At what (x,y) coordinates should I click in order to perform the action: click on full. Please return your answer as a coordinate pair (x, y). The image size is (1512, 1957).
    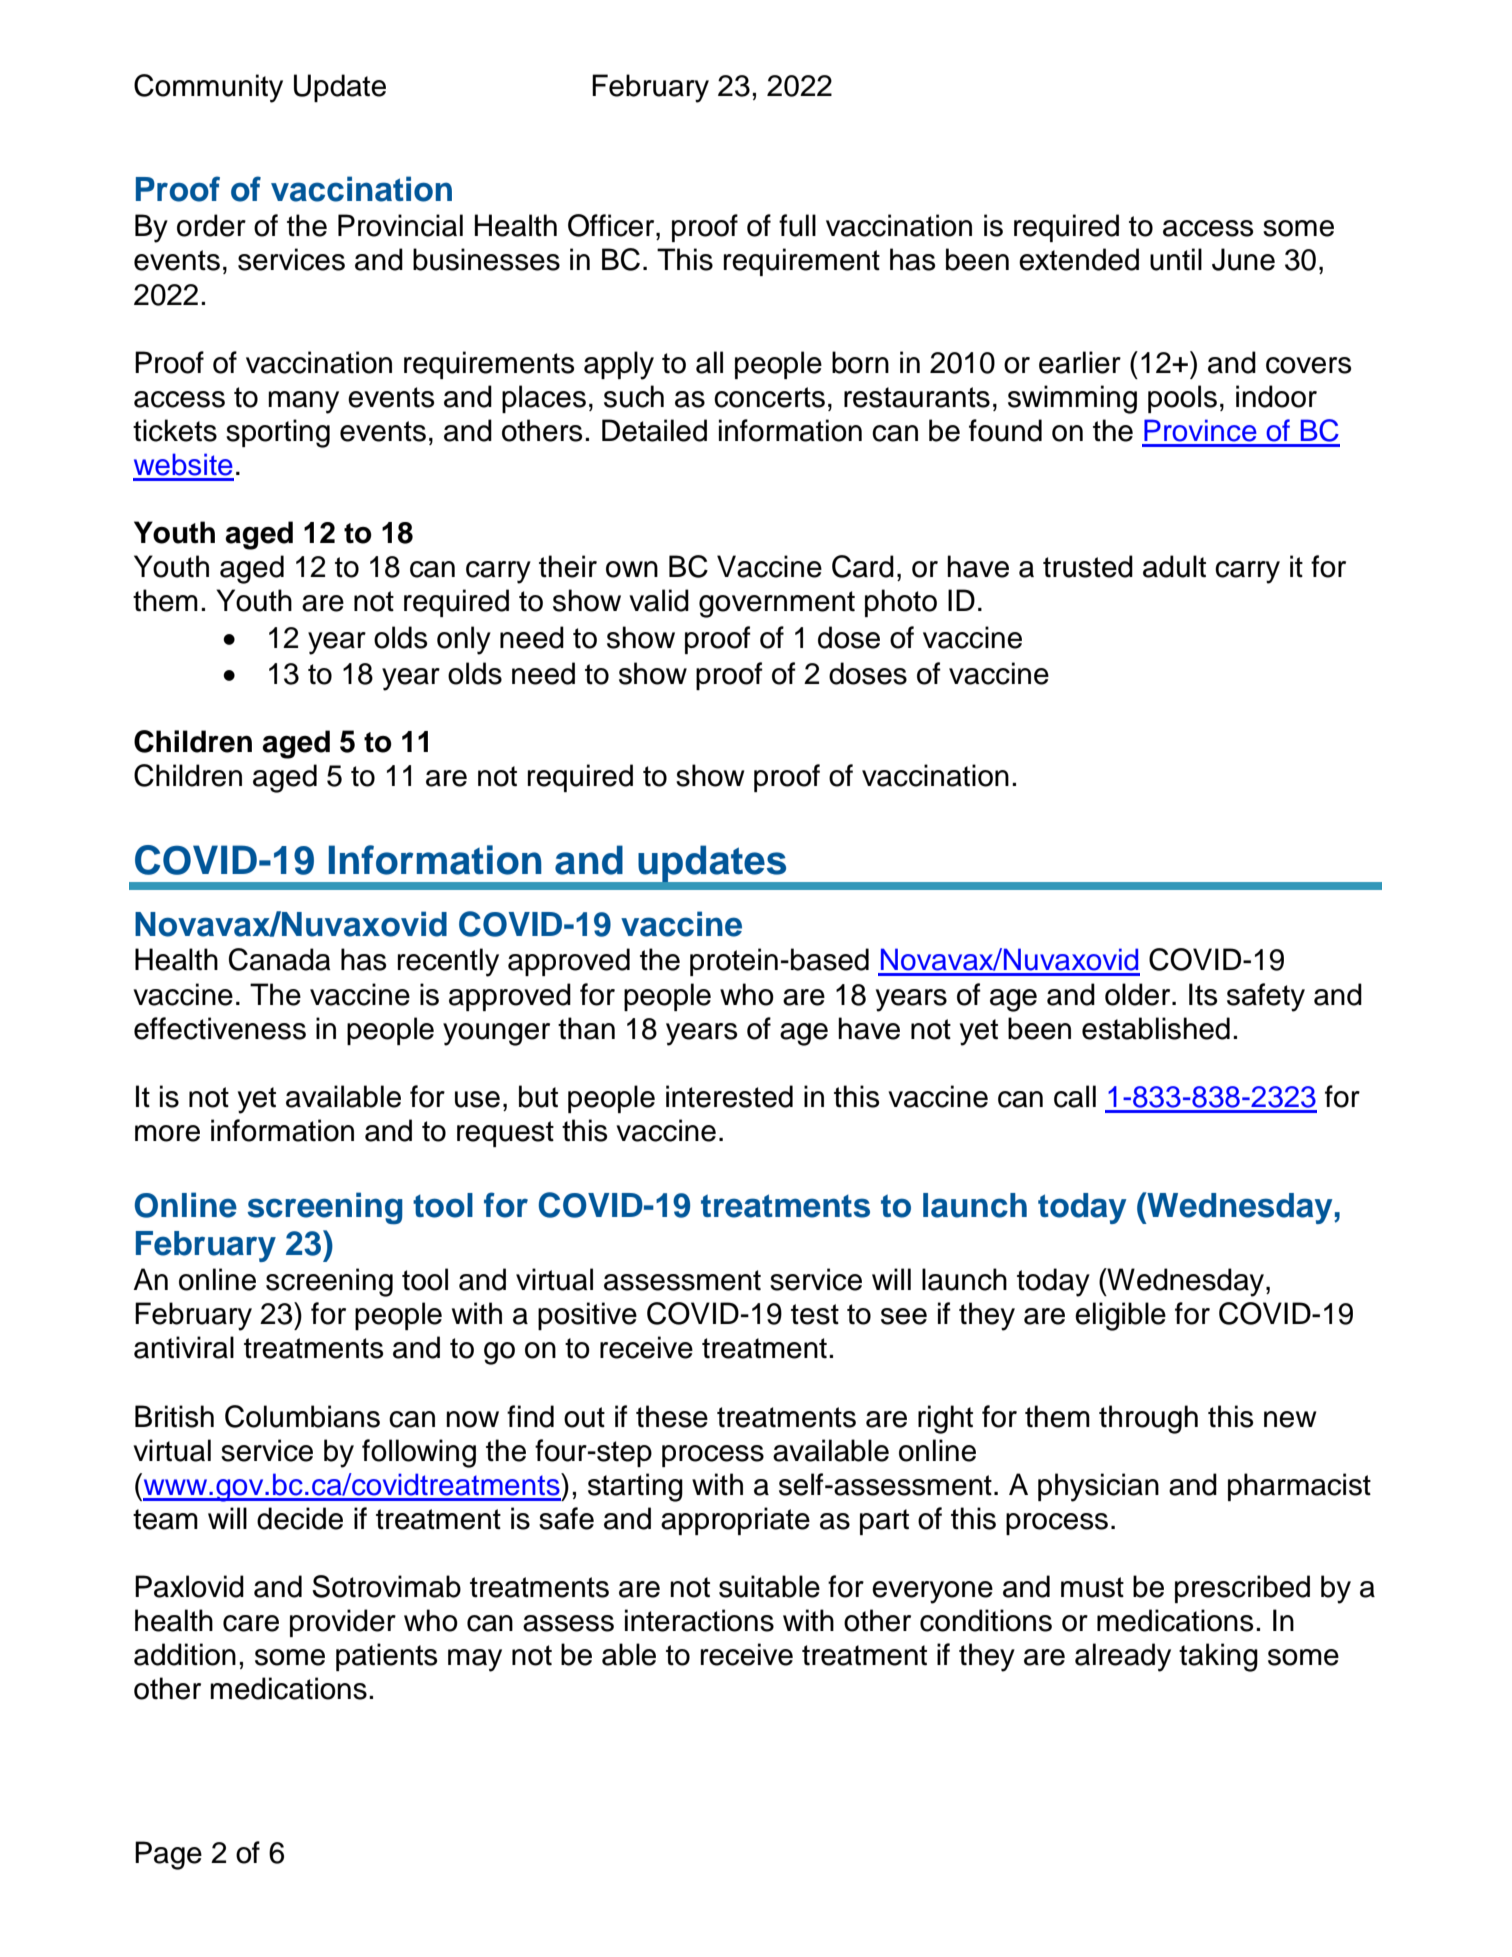
    Looking at the image, I should click on (797, 225).
